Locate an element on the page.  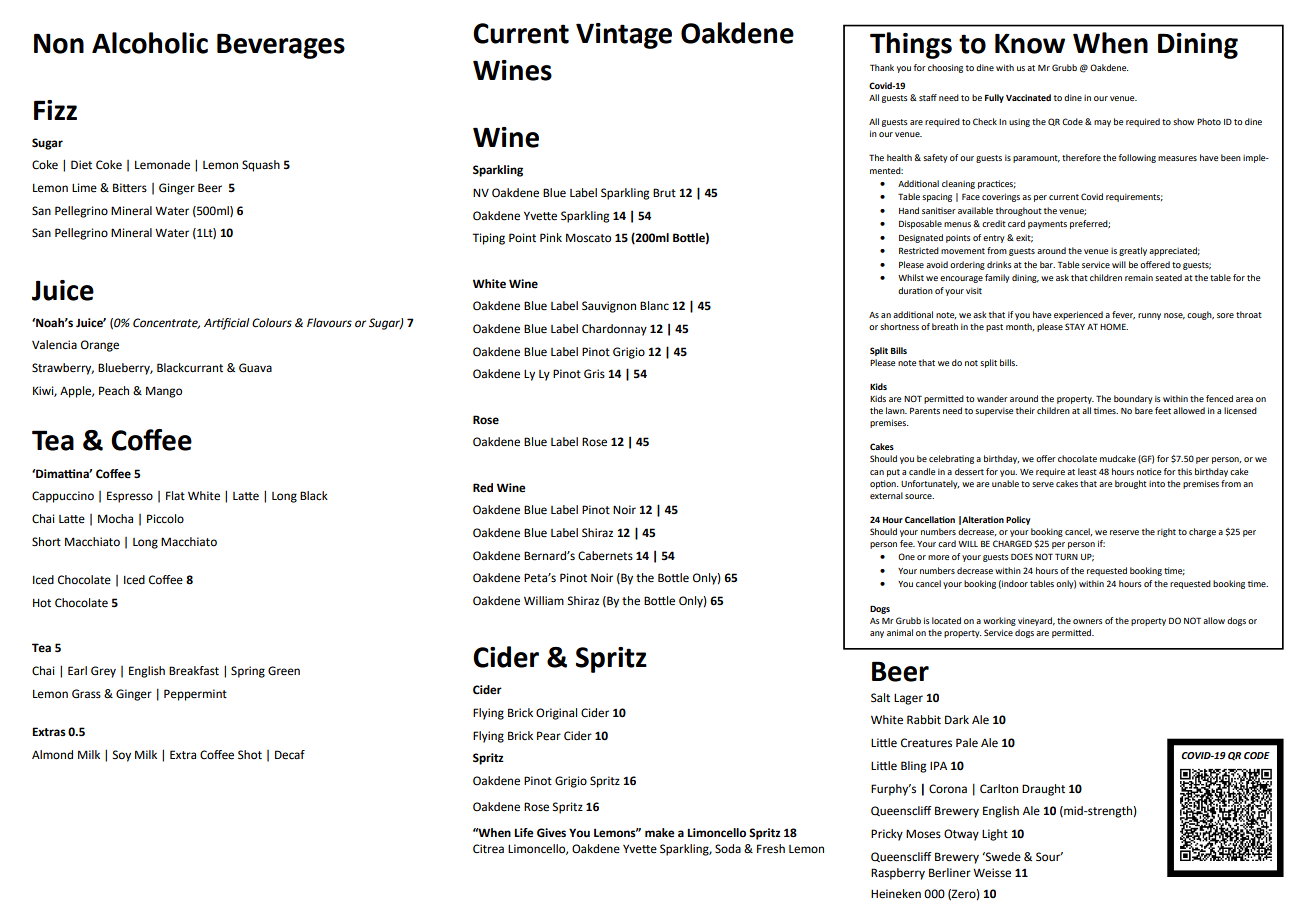
HOME is located at coordinates (1114, 326).
